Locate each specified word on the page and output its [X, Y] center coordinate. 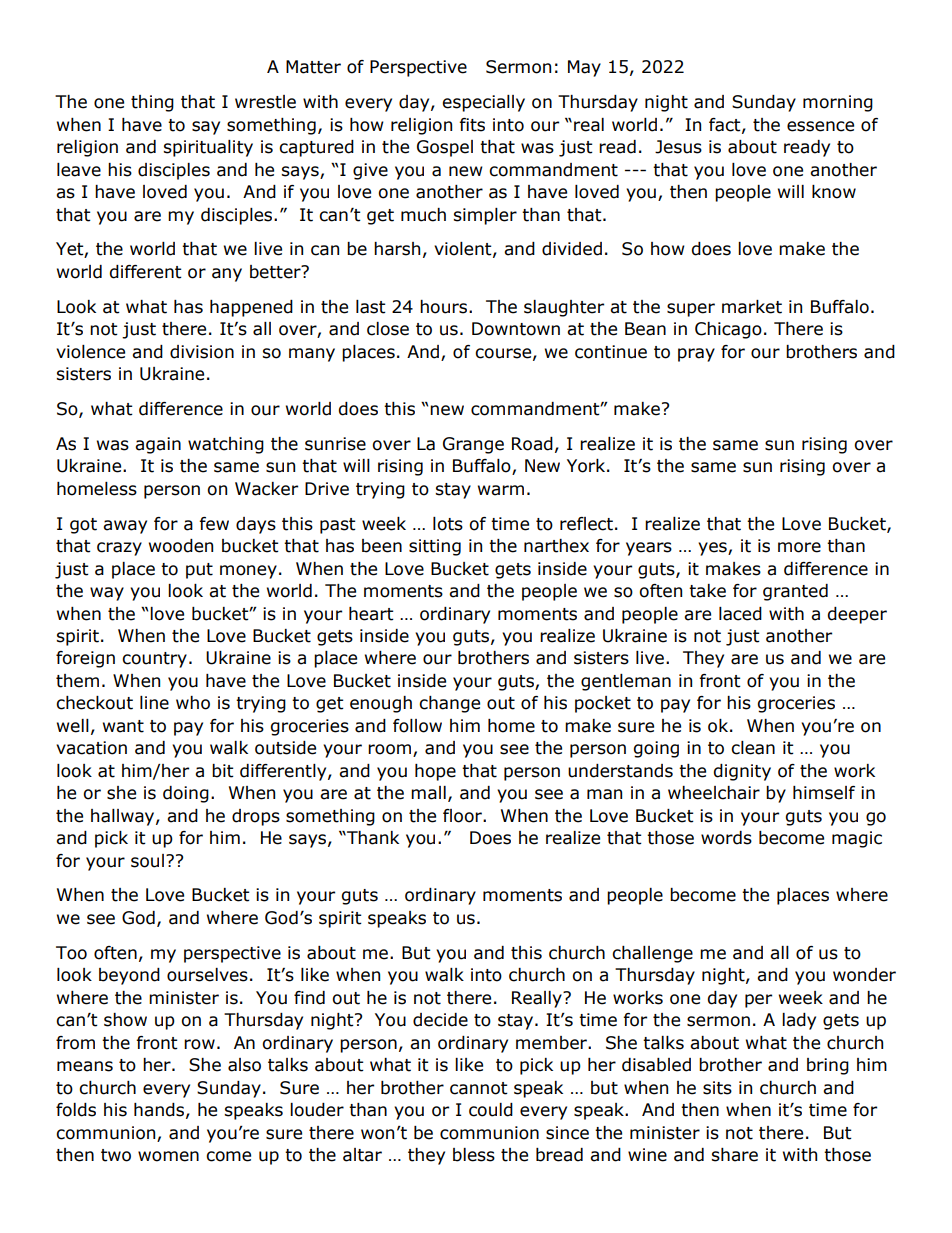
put [199, 571]
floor [463, 816]
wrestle [265, 102]
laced [740, 614]
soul [147, 861]
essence [820, 126]
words [726, 838]
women [168, 1156]
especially [483, 103]
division [202, 352]
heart [371, 614]
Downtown [516, 329]
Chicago [728, 330]
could [491, 1110]
